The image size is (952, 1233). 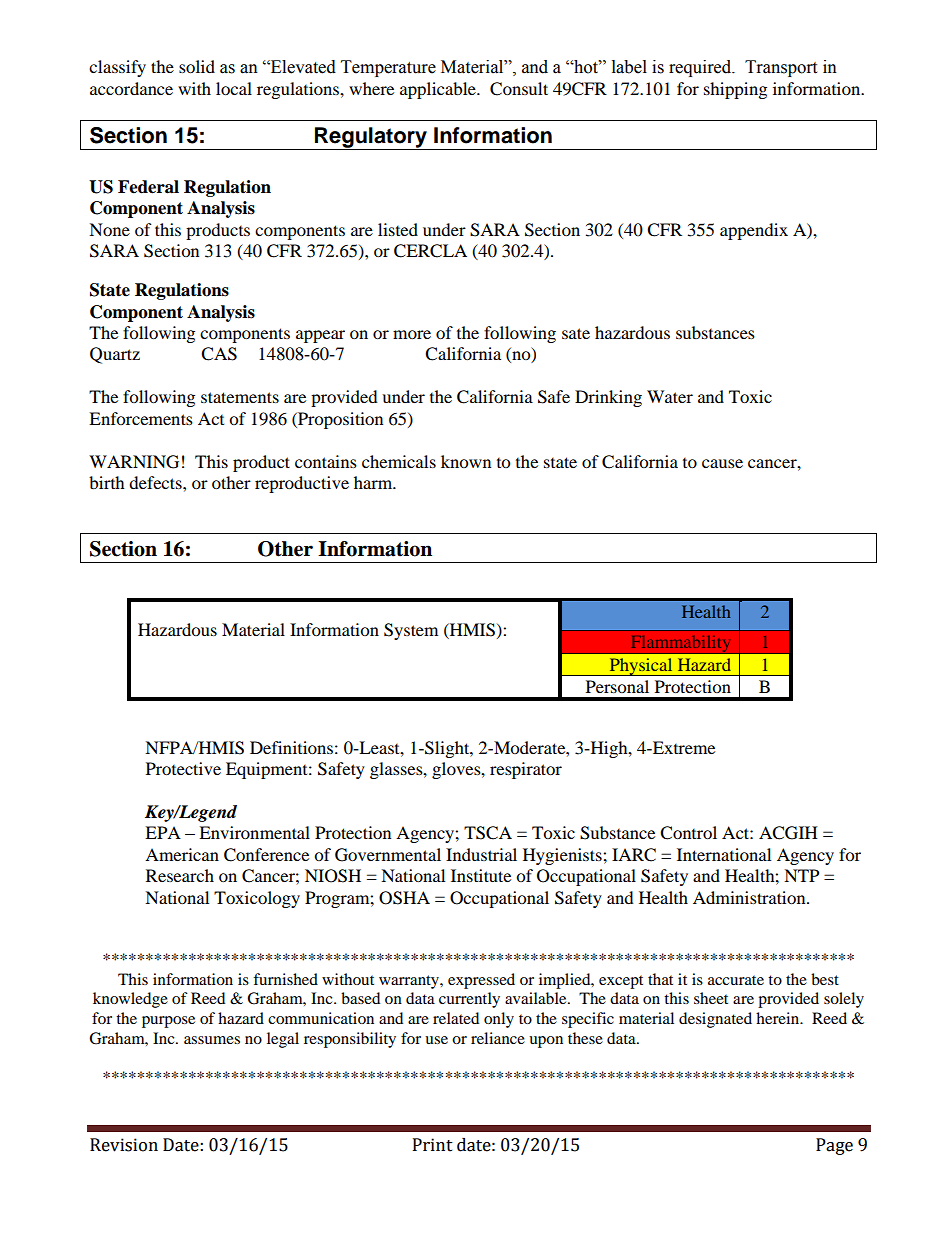 I want to click on Print, so click(x=433, y=1145).
